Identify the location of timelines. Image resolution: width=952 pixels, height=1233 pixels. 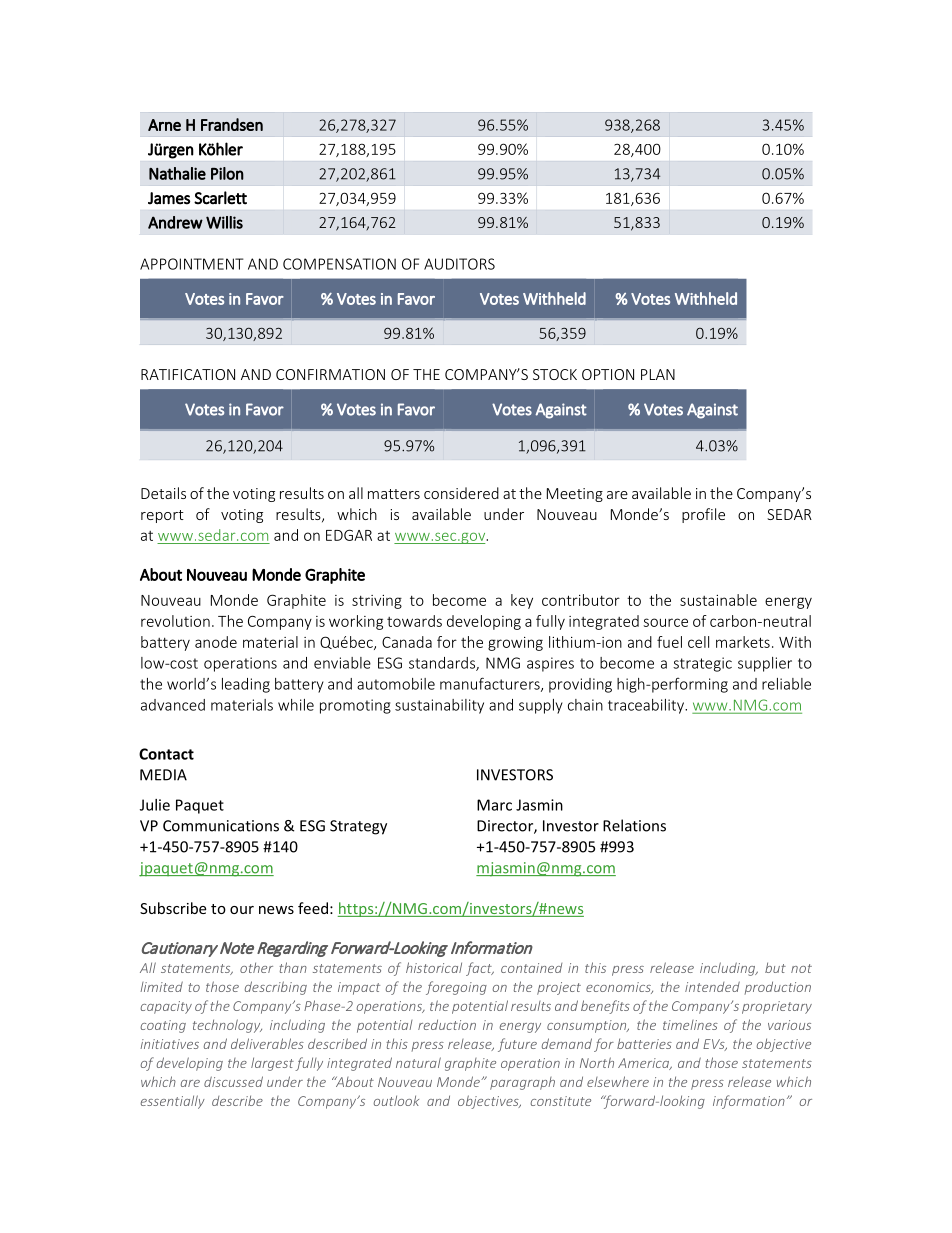
(690, 1025).
